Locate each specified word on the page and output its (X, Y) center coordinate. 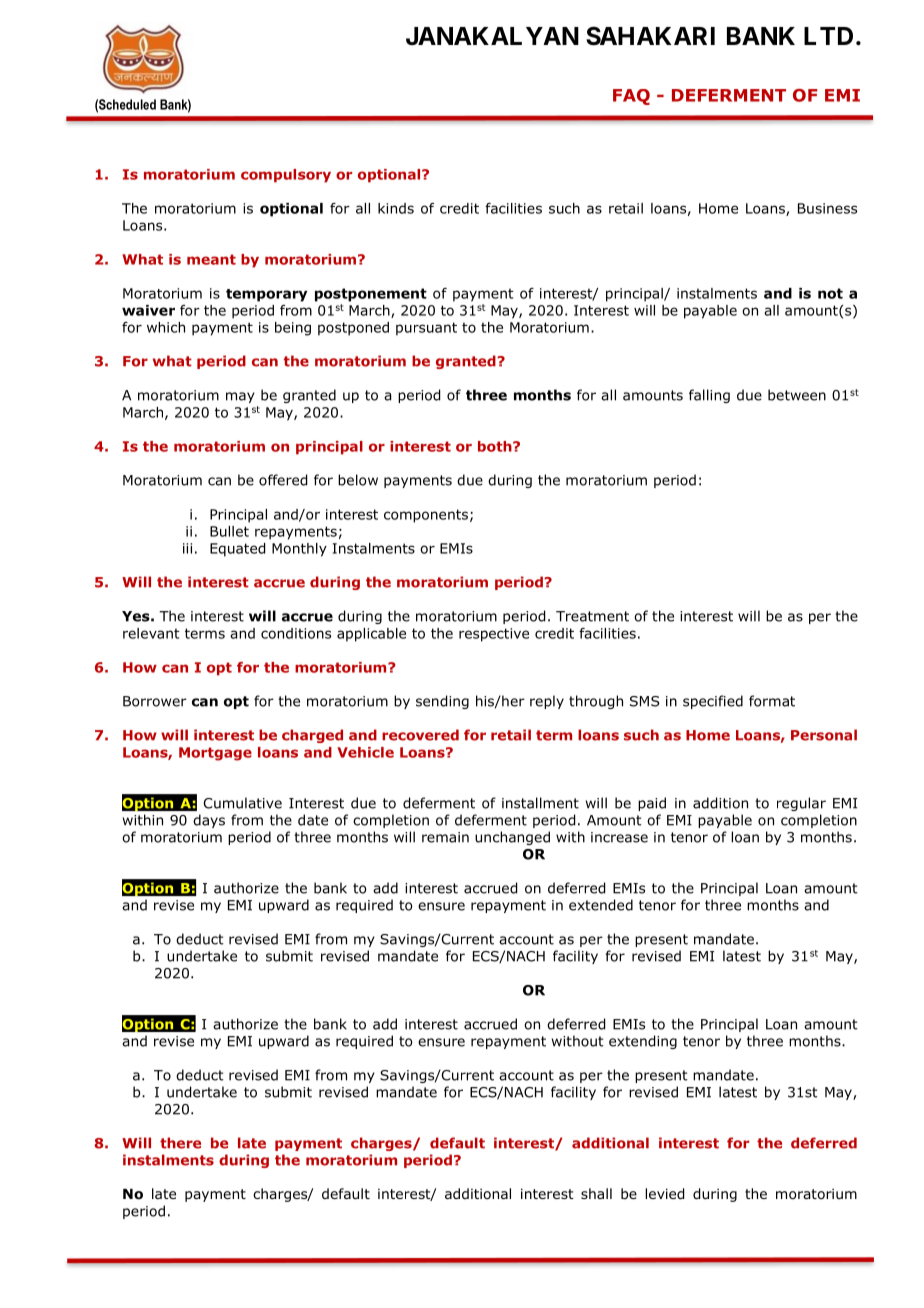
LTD (828, 36)
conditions (296, 633)
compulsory (286, 176)
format (772, 701)
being (293, 329)
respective (494, 635)
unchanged (512, 838)
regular (801, 804)
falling (709, 396)
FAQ (631, 97)
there (180, 1143)
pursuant (426, 329)
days (209, 821)
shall (596, 1193)
